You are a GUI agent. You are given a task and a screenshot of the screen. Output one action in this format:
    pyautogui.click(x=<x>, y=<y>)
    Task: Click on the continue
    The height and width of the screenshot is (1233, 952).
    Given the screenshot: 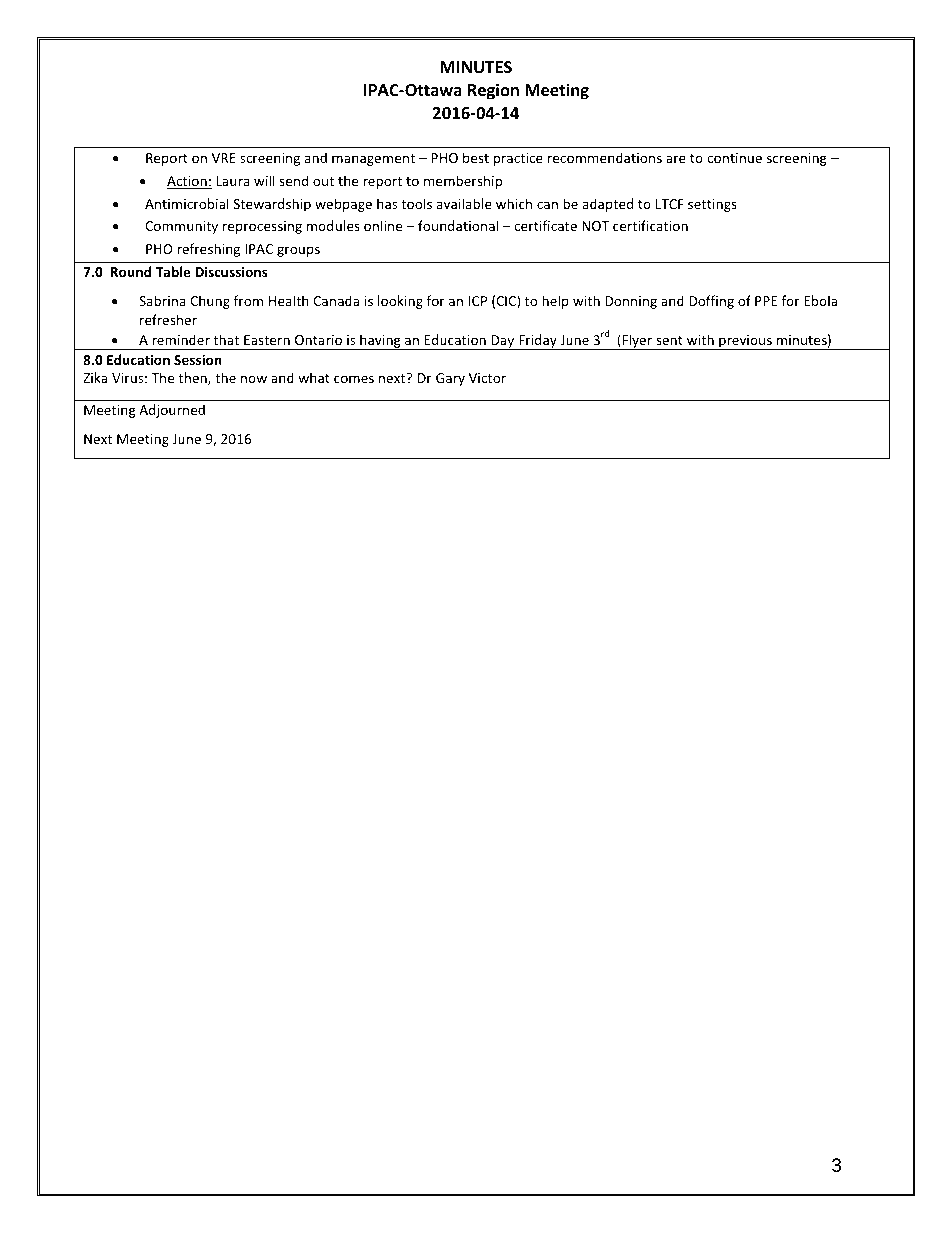 What is the action you would take?
    pyautogui.click(x=734, y=158)
